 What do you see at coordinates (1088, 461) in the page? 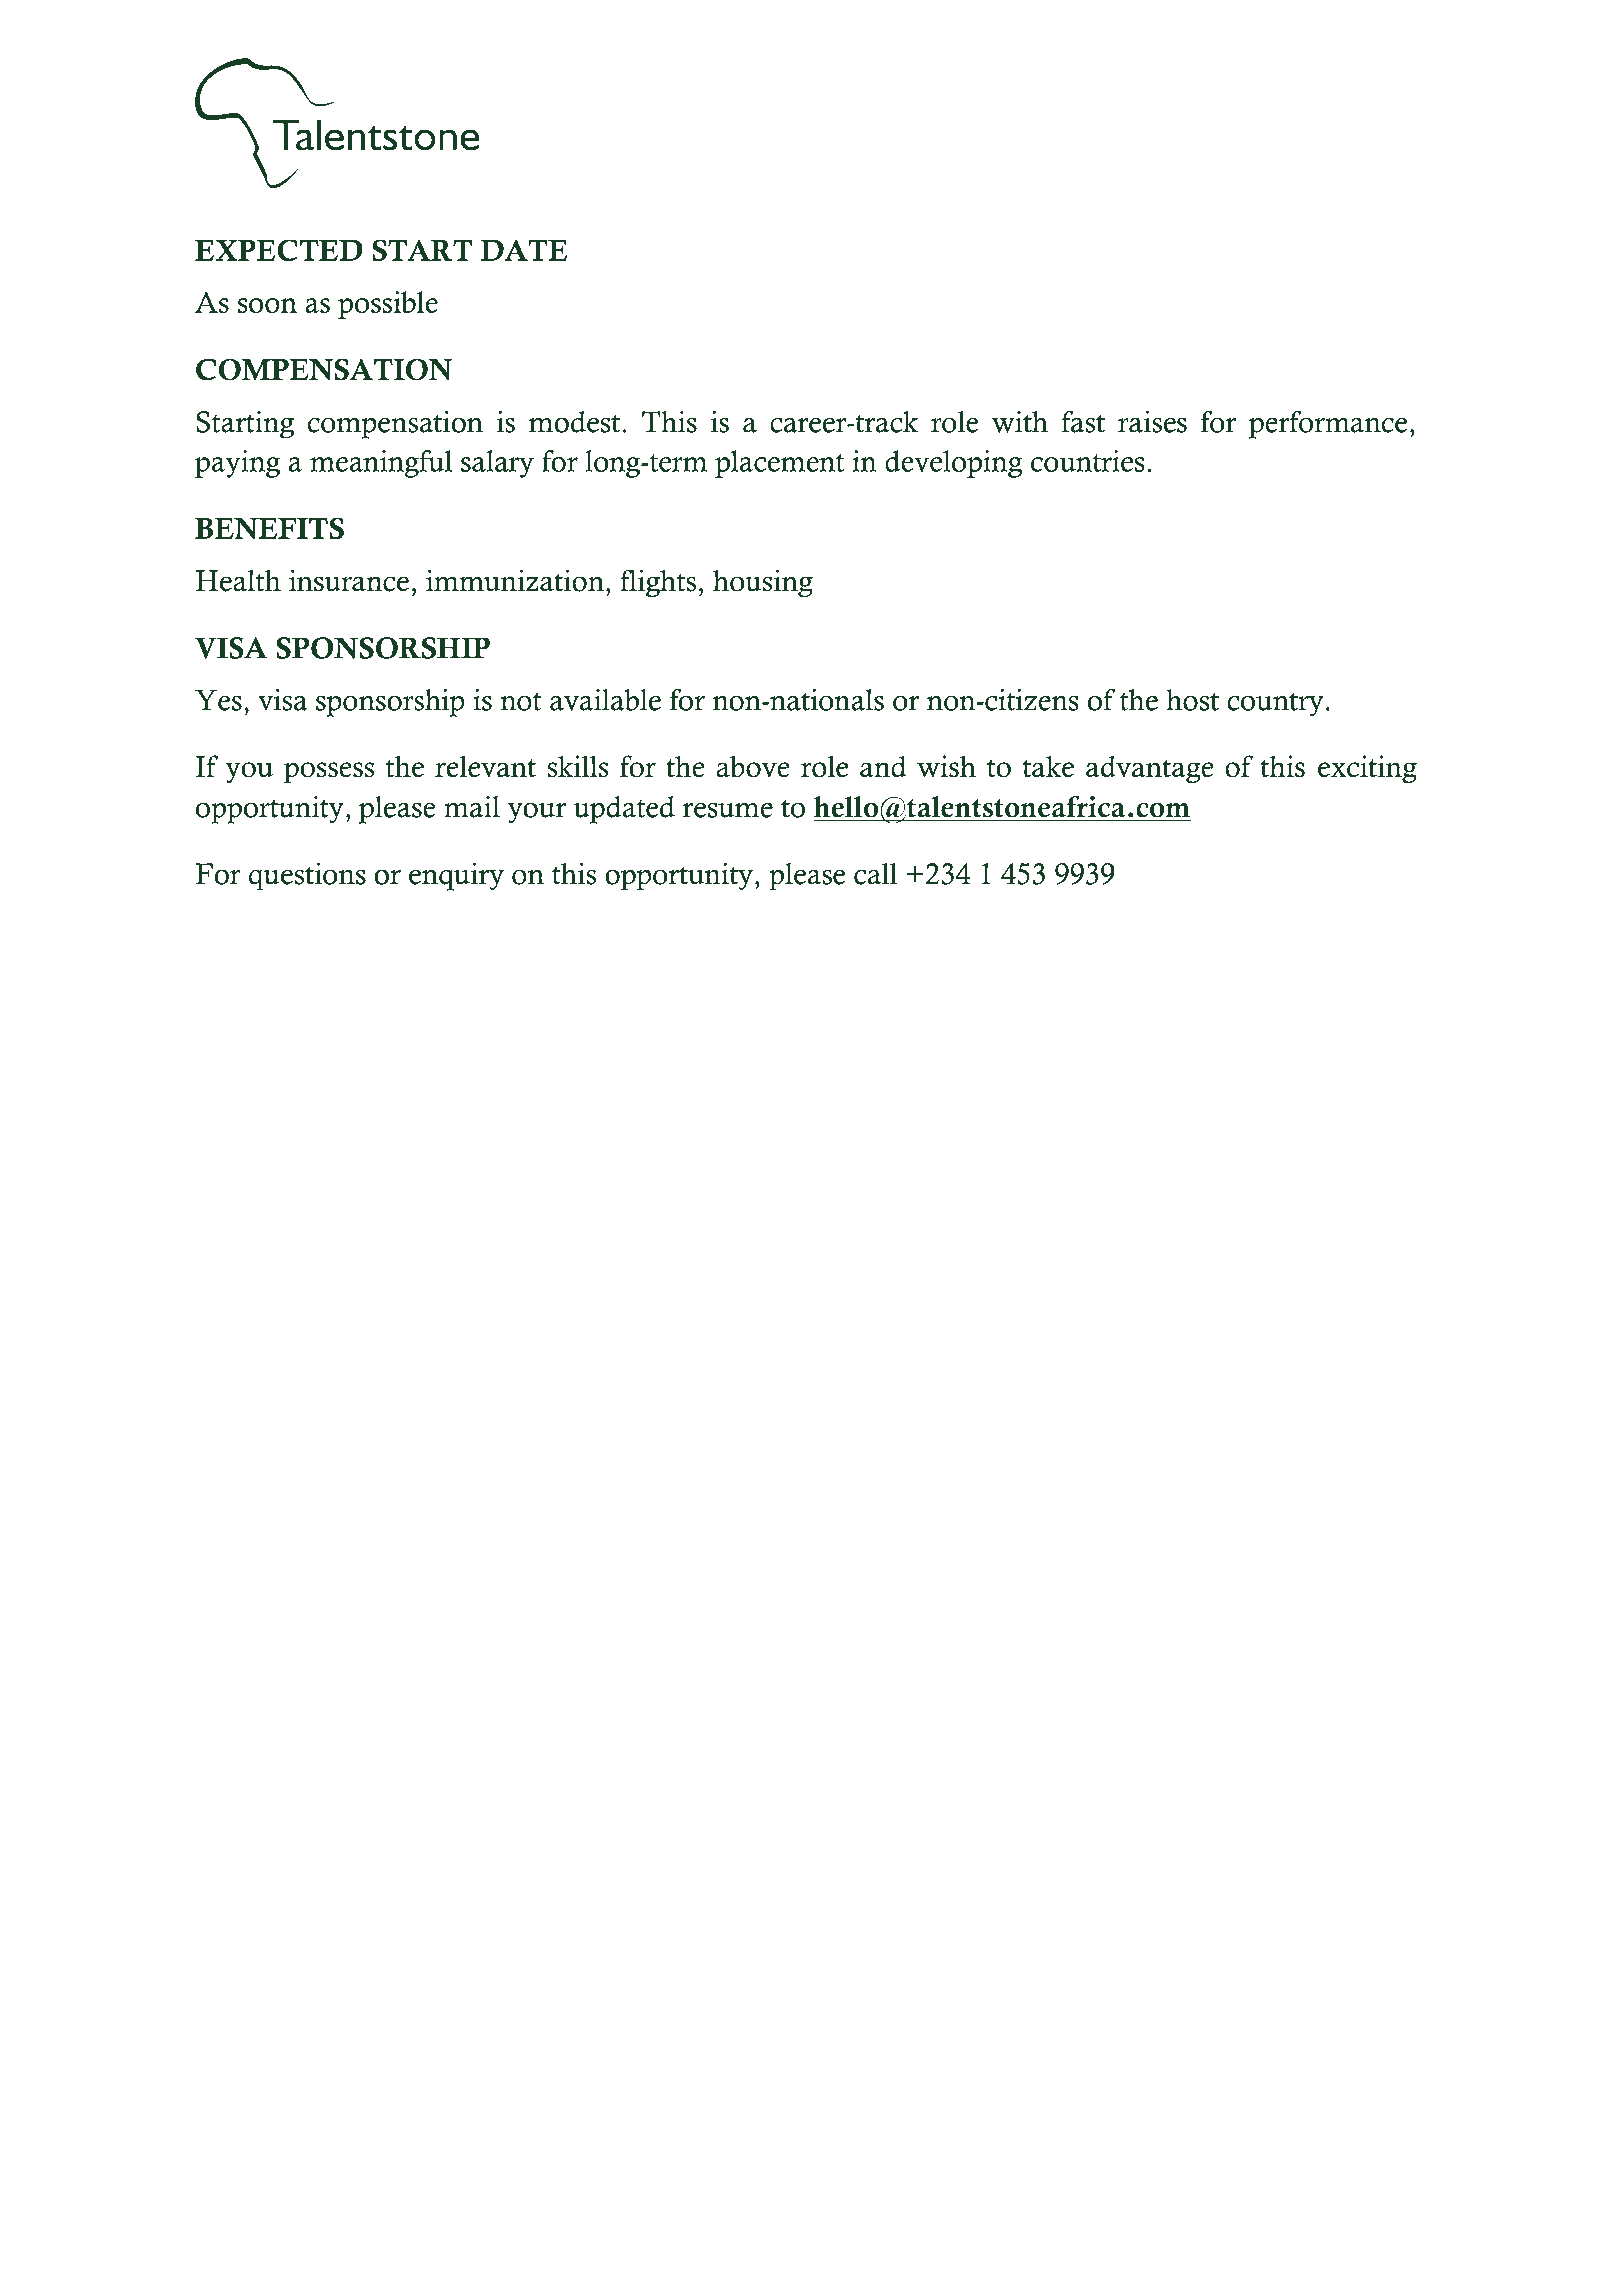
I see `countries` at bounding box center [1088, 461].
